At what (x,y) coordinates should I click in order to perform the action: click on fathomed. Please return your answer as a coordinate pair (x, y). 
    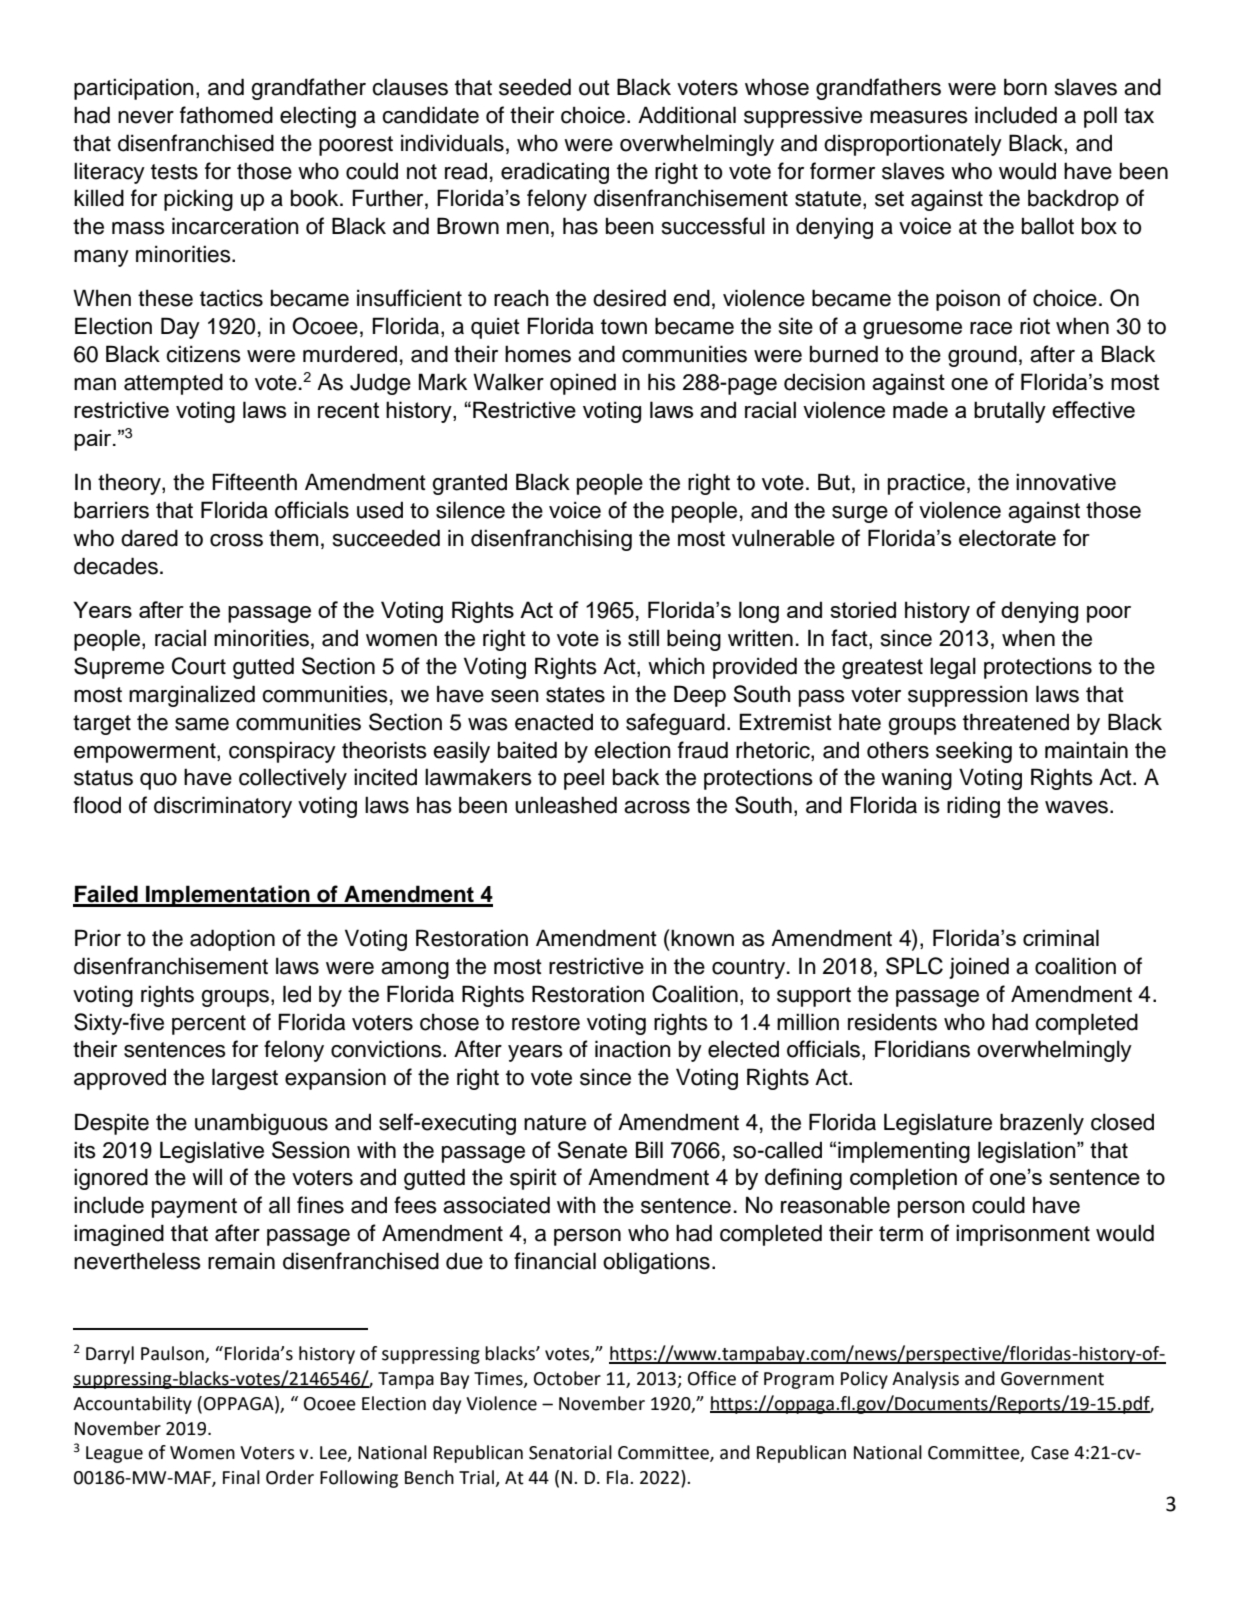
    Looking at the image, I should click on (226, 115).
